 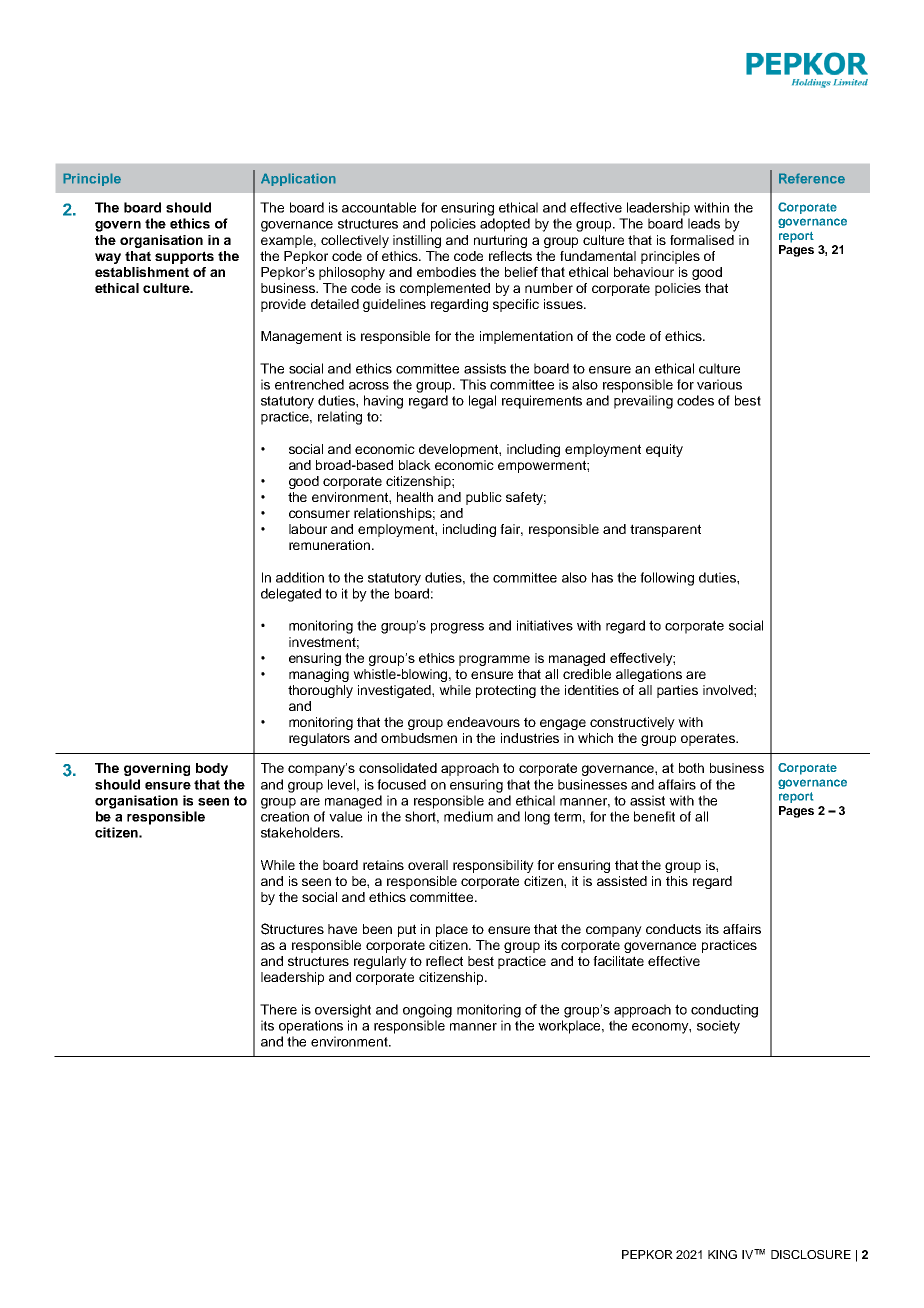 What do you see at coordinates (212, 769) in the screenshot?
I see `body` at bounding box center [212, 769].
